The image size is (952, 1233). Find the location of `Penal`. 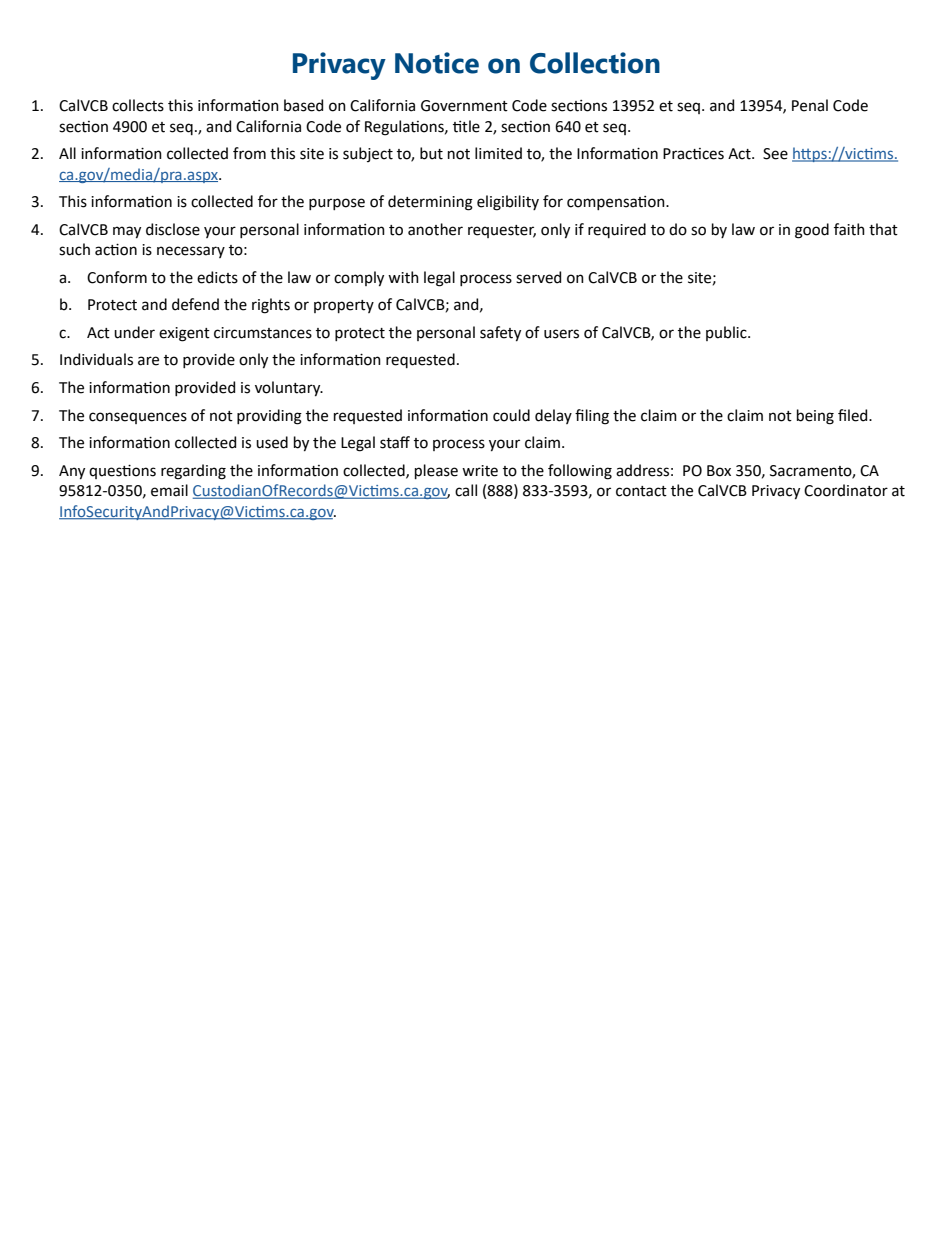

Penal is located at coordinates (810, 105).
